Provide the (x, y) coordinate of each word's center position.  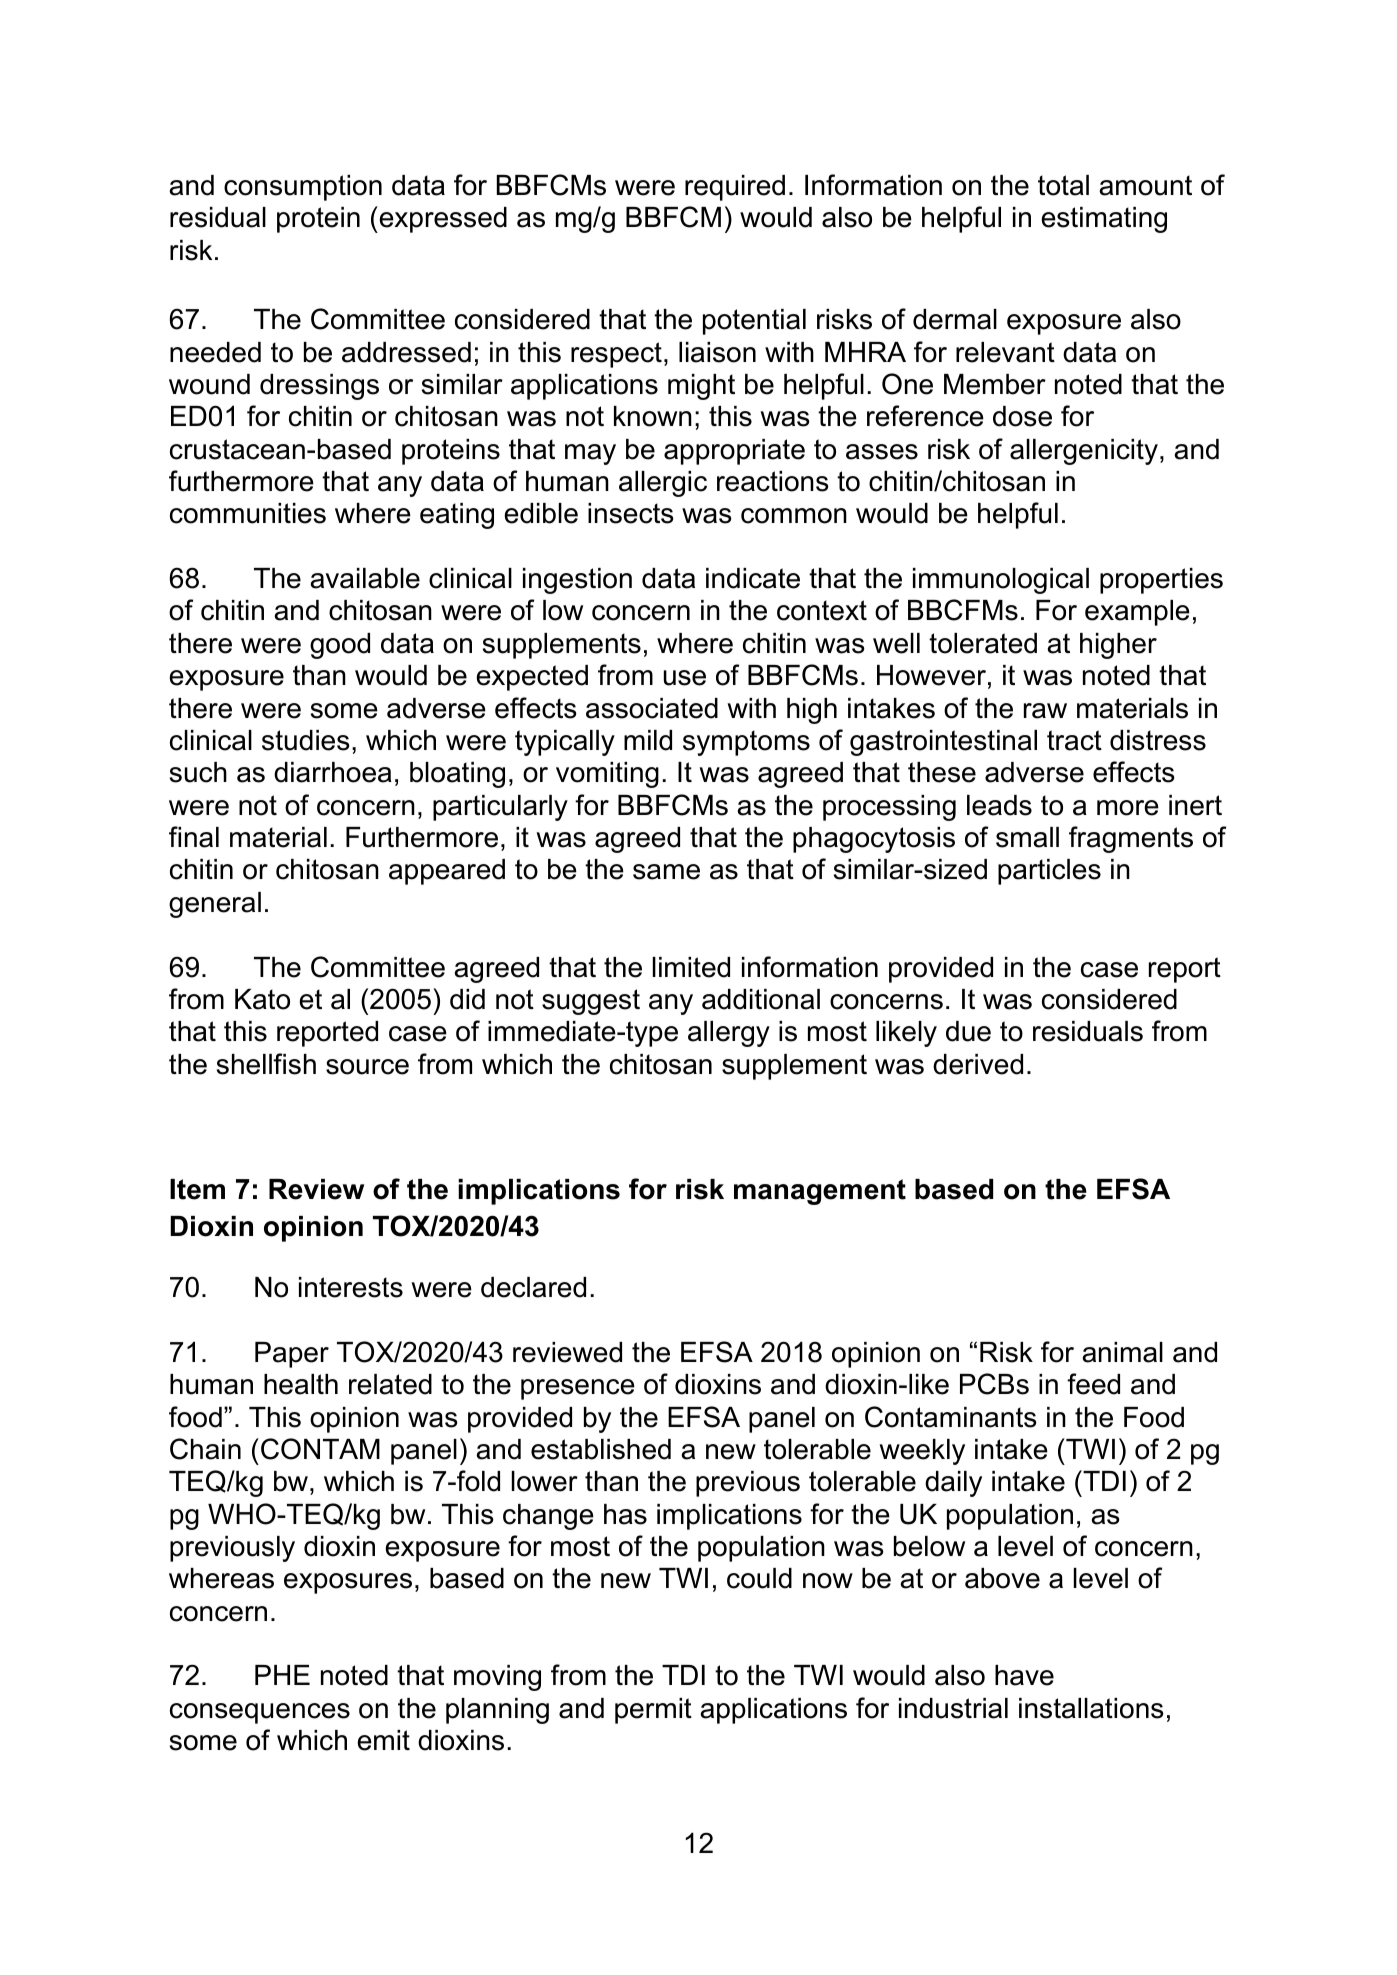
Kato (262, 999)
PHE (282, 1675)
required (735, 188)
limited (691, 967)
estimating (1104, 220)
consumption (303, 188)
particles (1049, 872)
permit (653, 1711)
